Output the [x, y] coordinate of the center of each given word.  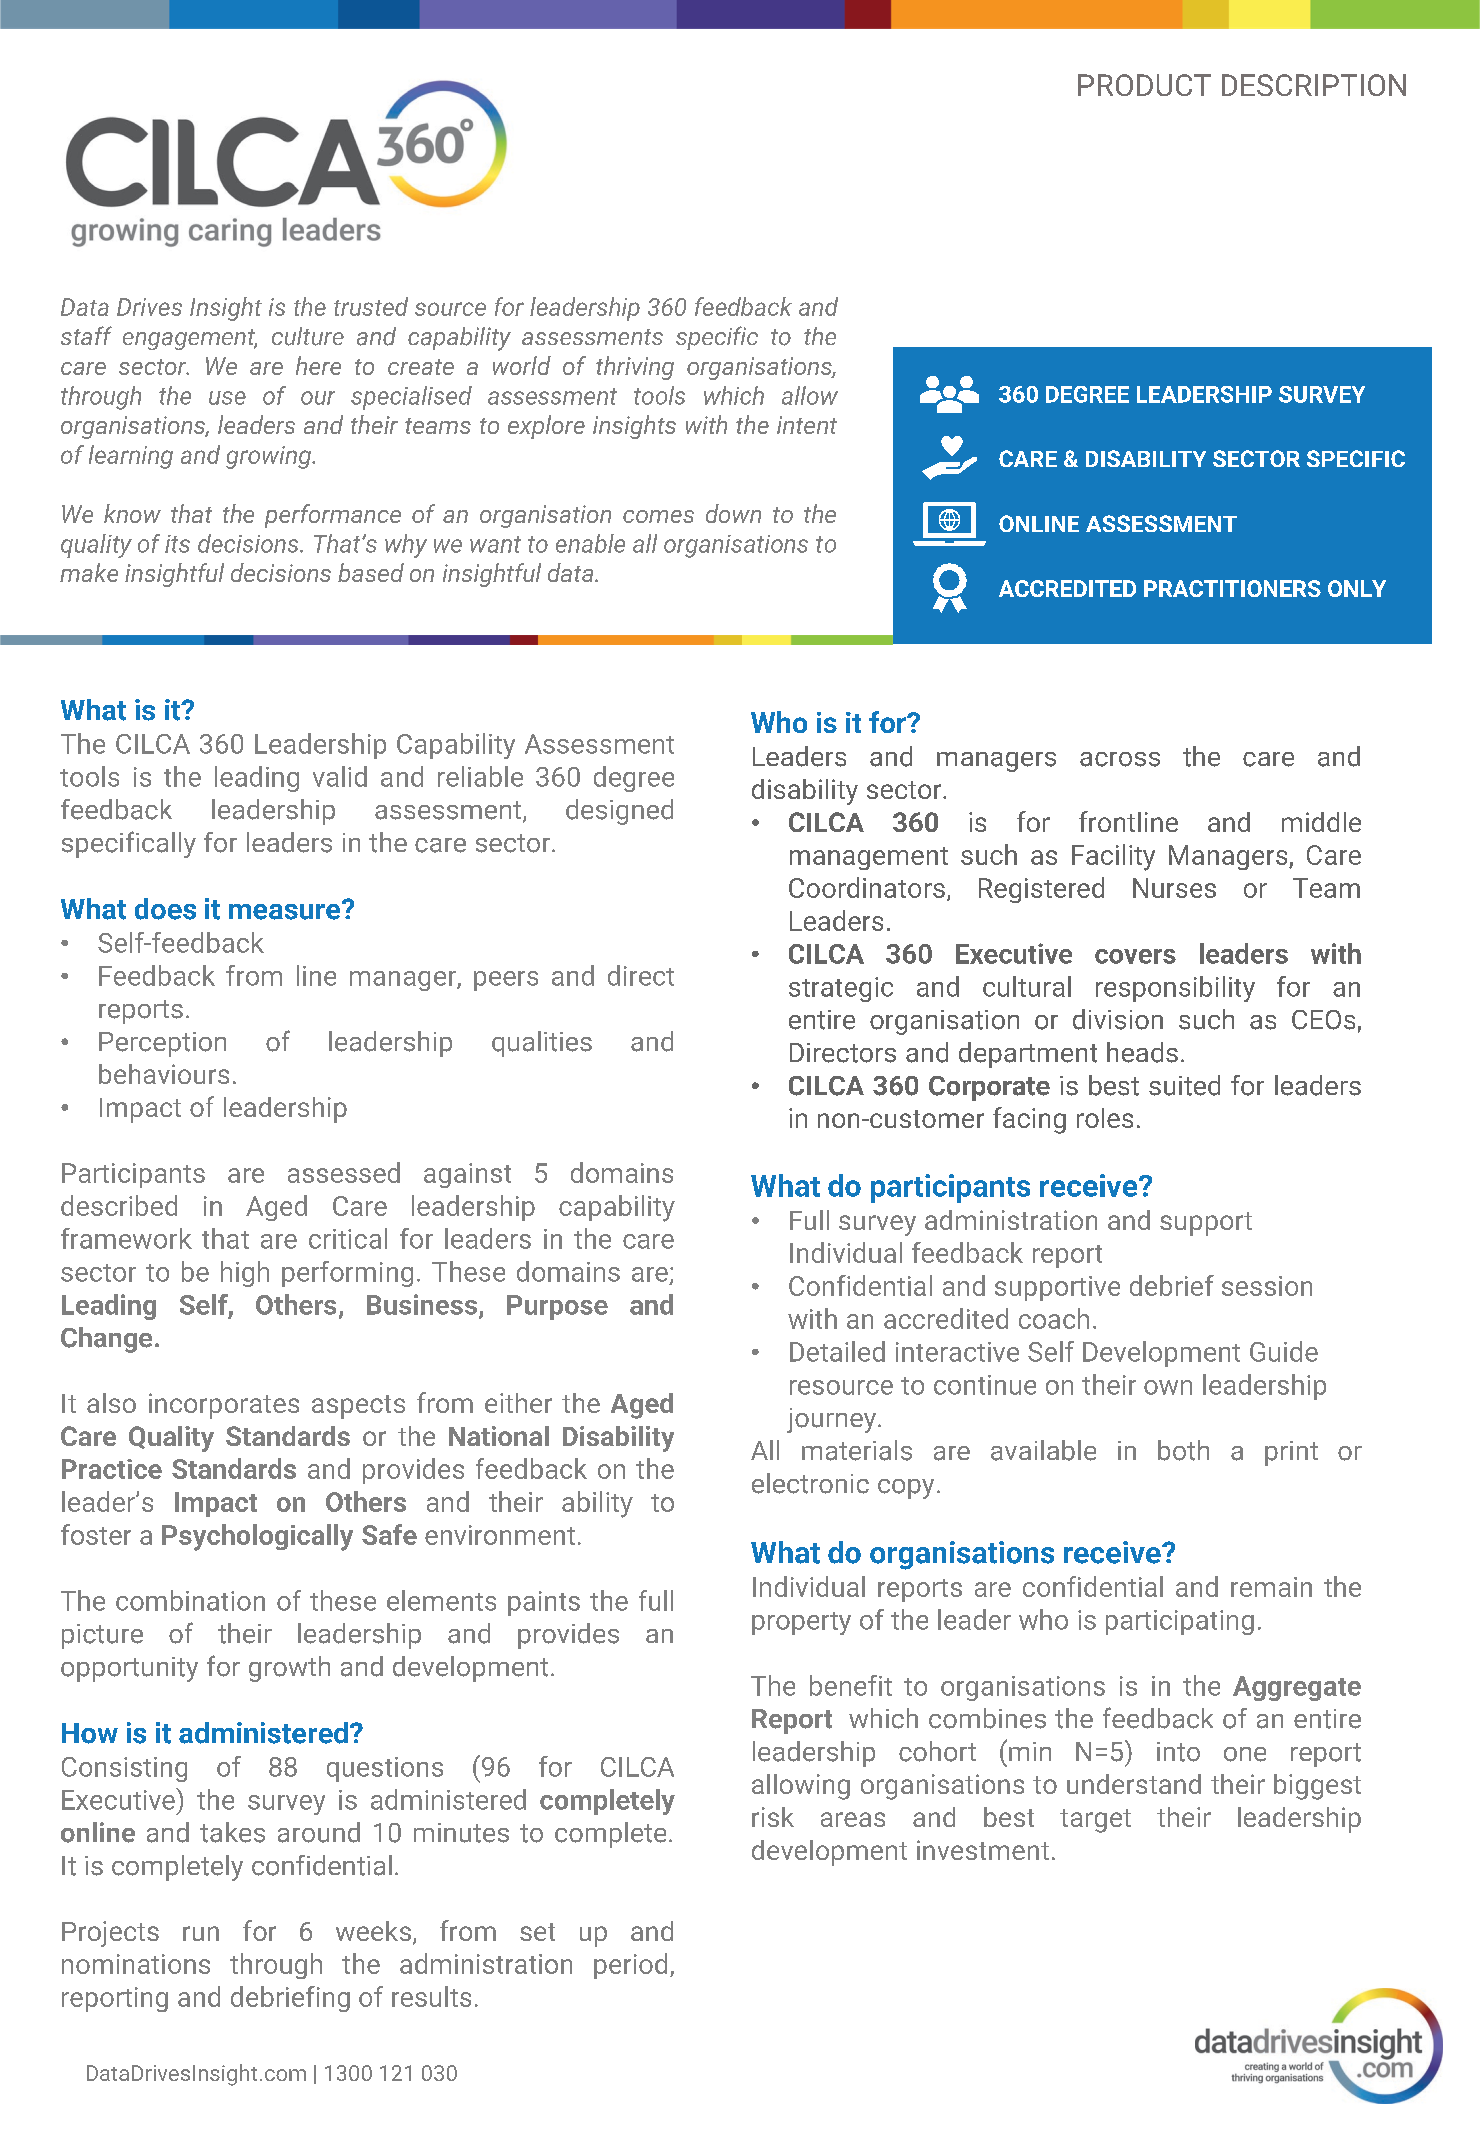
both [1183, 1450]
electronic [810, 1483]
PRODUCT [1144, 85]
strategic [841, 989]
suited [1184, 1085]
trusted [371, 306]
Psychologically [257, 1537]
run [201, 1933]
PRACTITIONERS [1232, 588]
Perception [162, 1044]
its [177, 544]
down [733, 513]
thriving [635, 368]
